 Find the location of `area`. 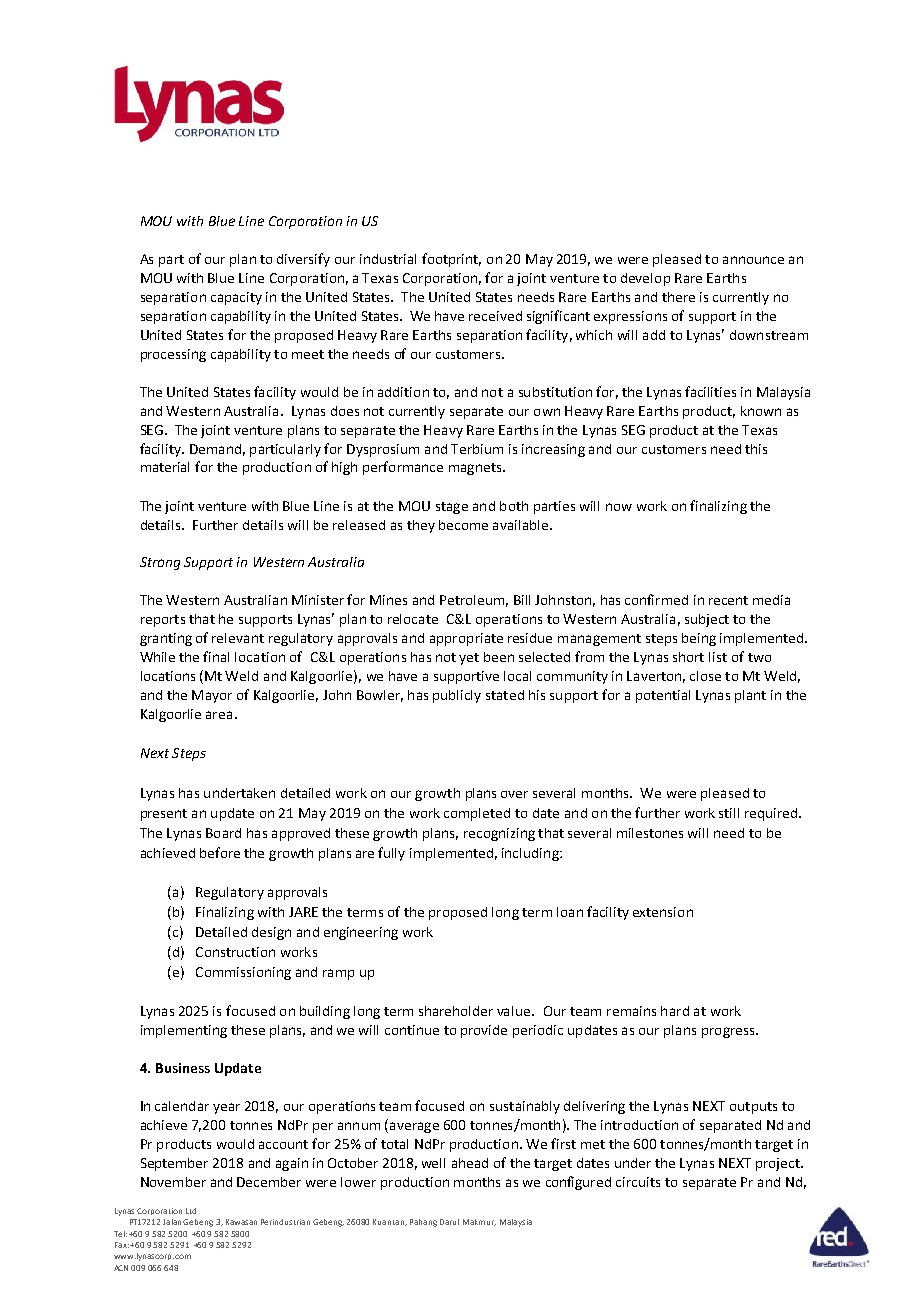

area is located at coordinates (219, 715).
